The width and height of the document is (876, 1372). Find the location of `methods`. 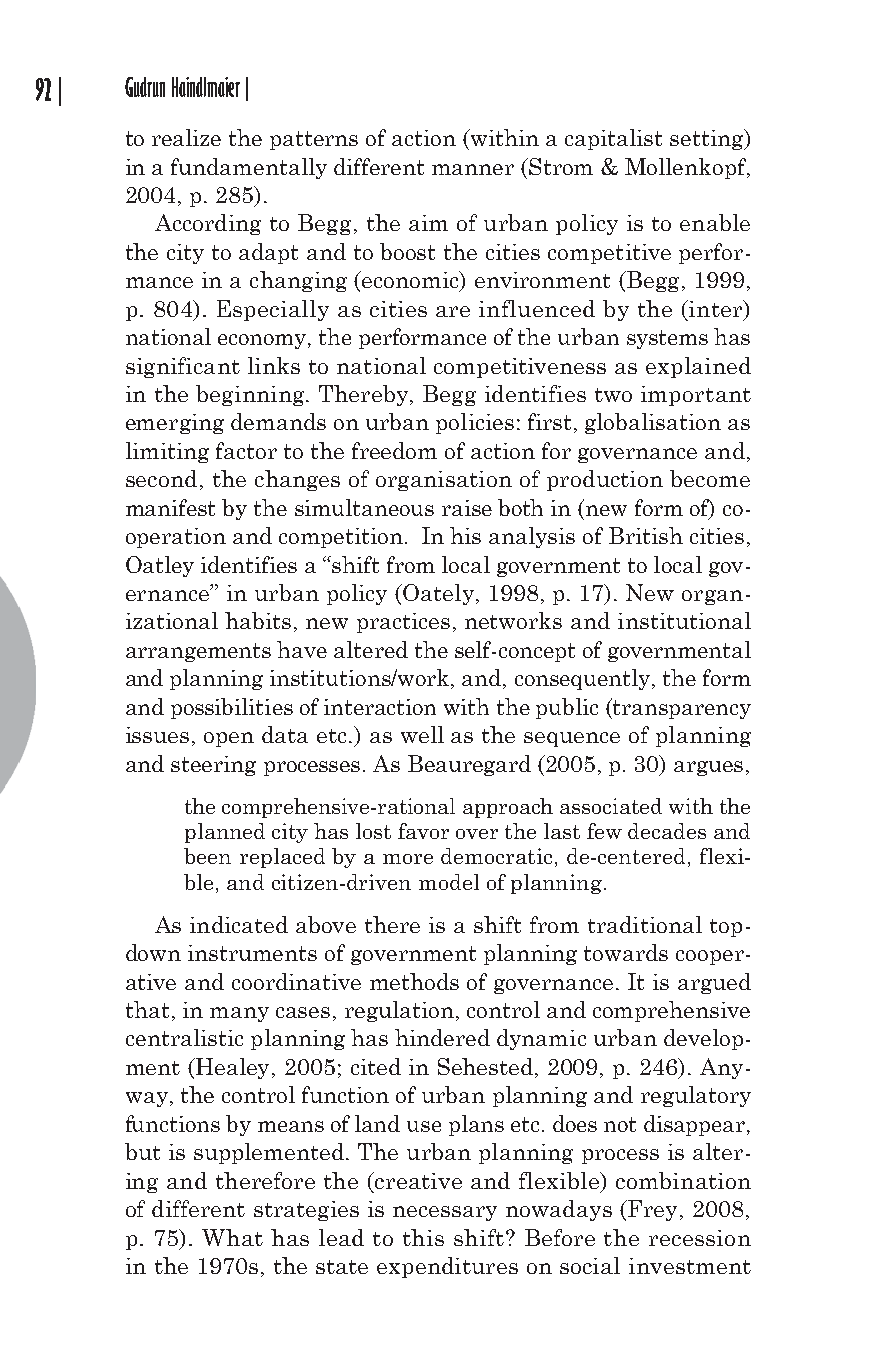

methods is located at coordinates (414, 981).
